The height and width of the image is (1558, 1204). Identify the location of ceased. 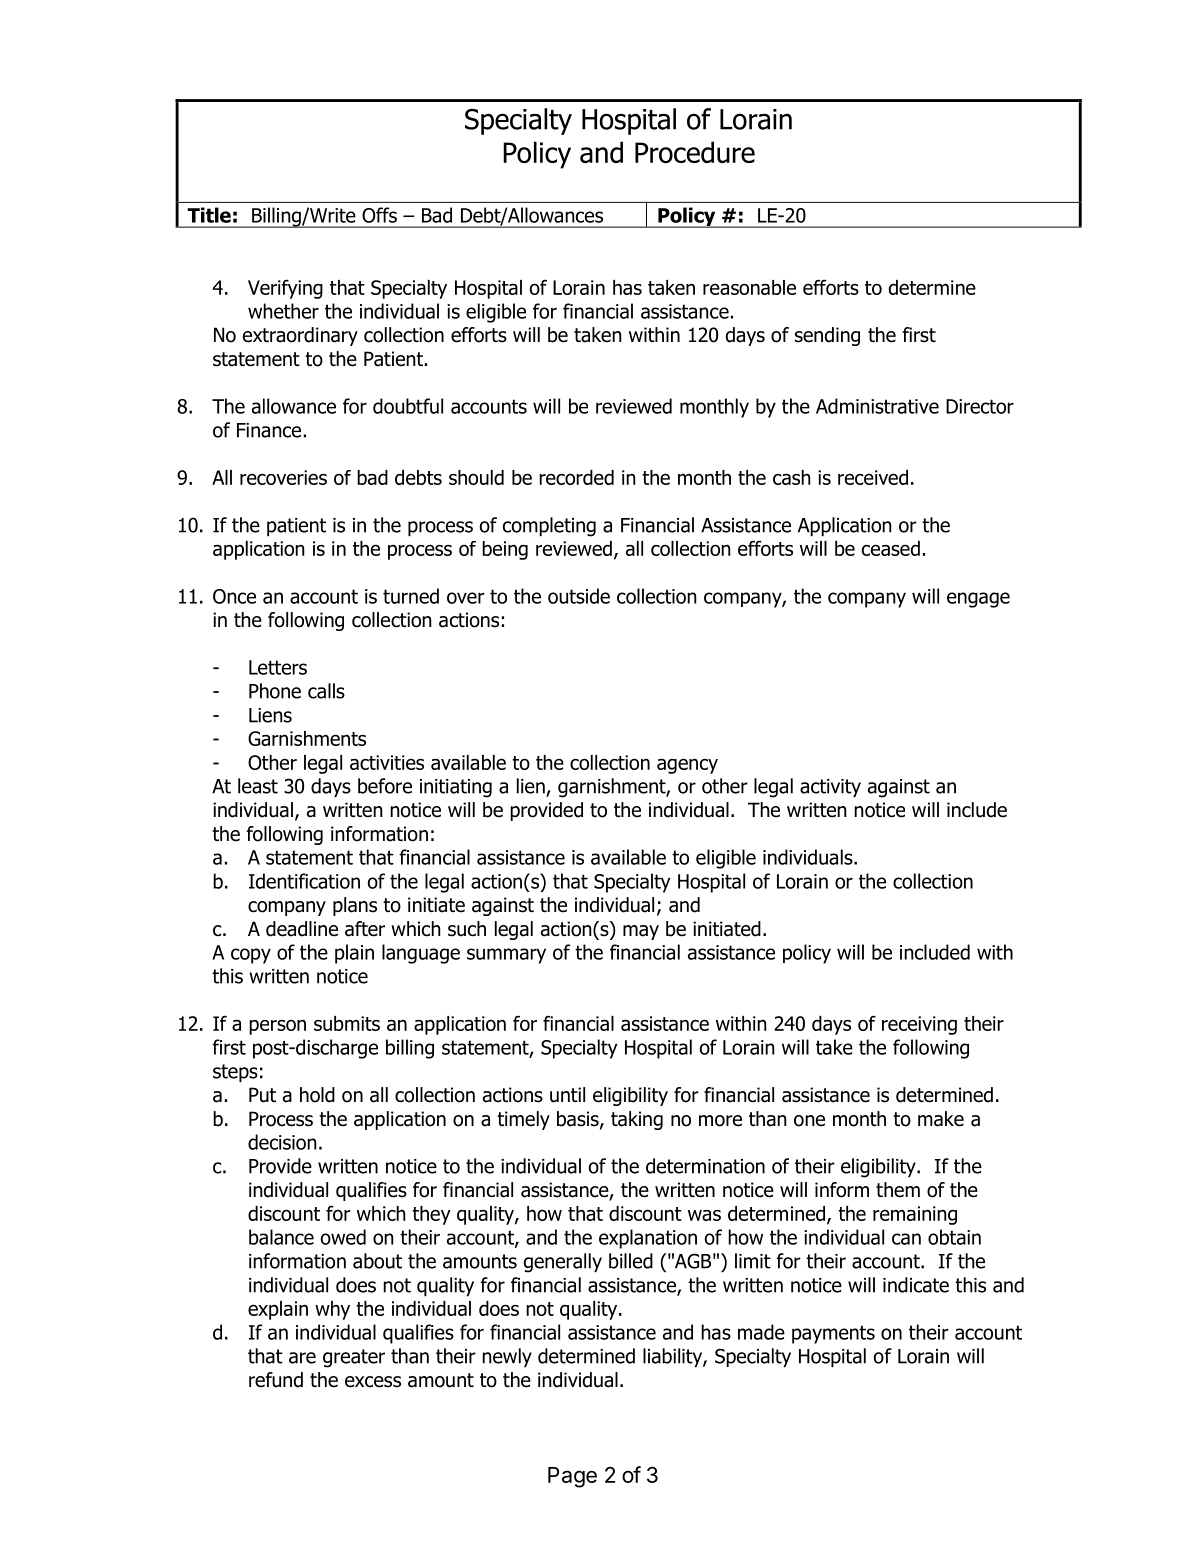
(891, 548).
